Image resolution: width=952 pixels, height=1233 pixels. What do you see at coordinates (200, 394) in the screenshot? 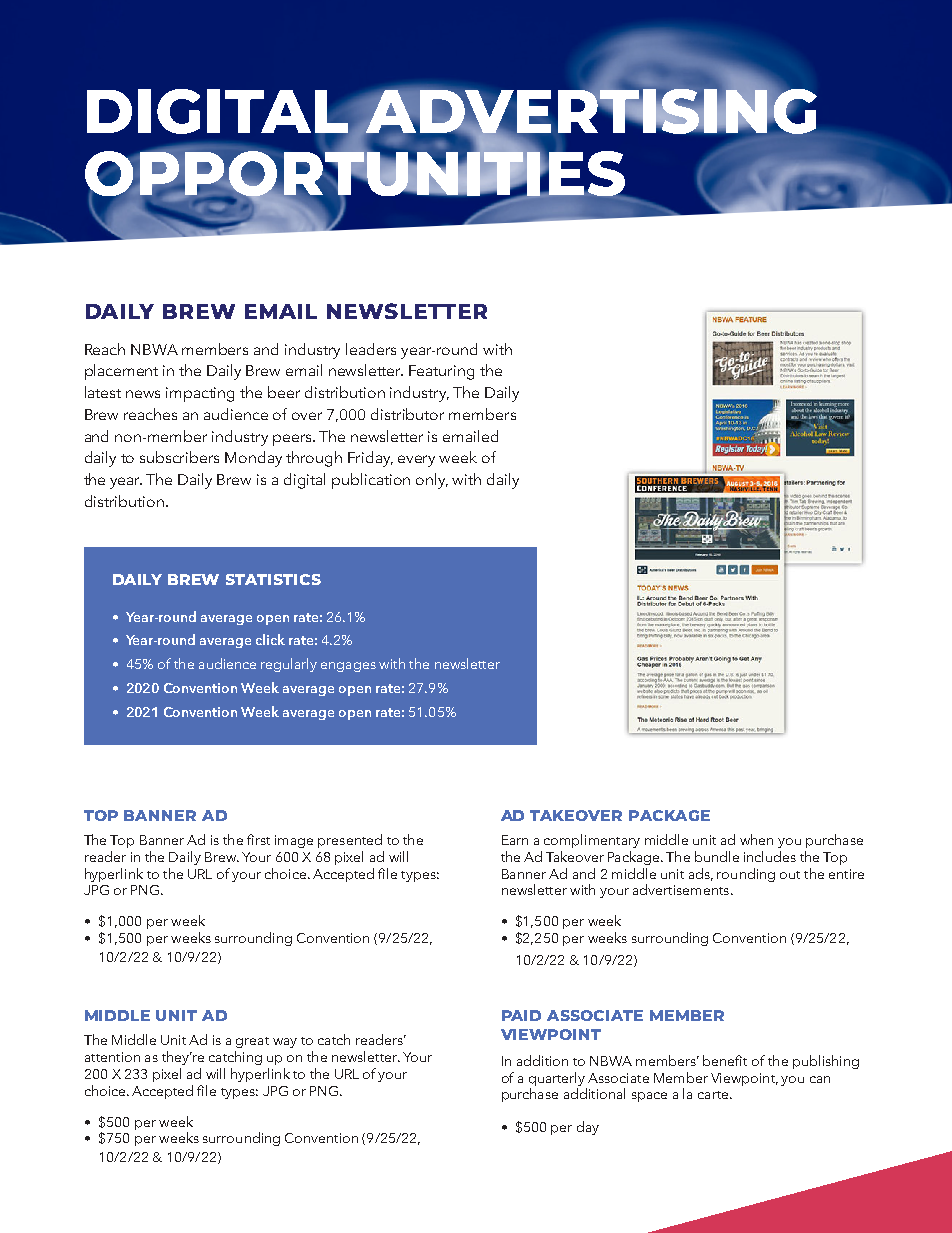
I see `impacting` at bounding box center [200, 394].
